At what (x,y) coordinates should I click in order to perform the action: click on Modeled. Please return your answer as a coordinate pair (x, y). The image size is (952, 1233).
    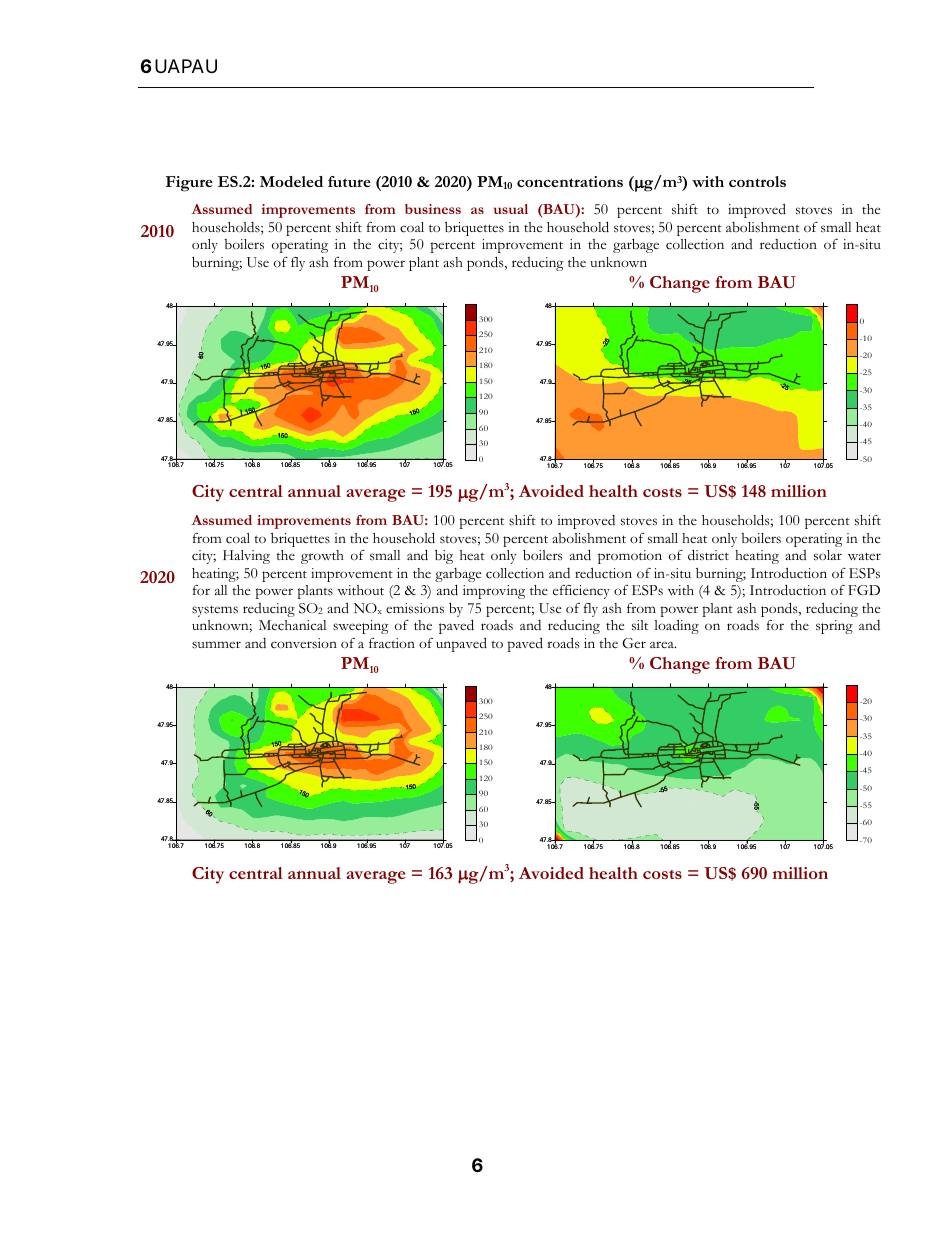
    Looking at the image, I should click on (291, 181).
